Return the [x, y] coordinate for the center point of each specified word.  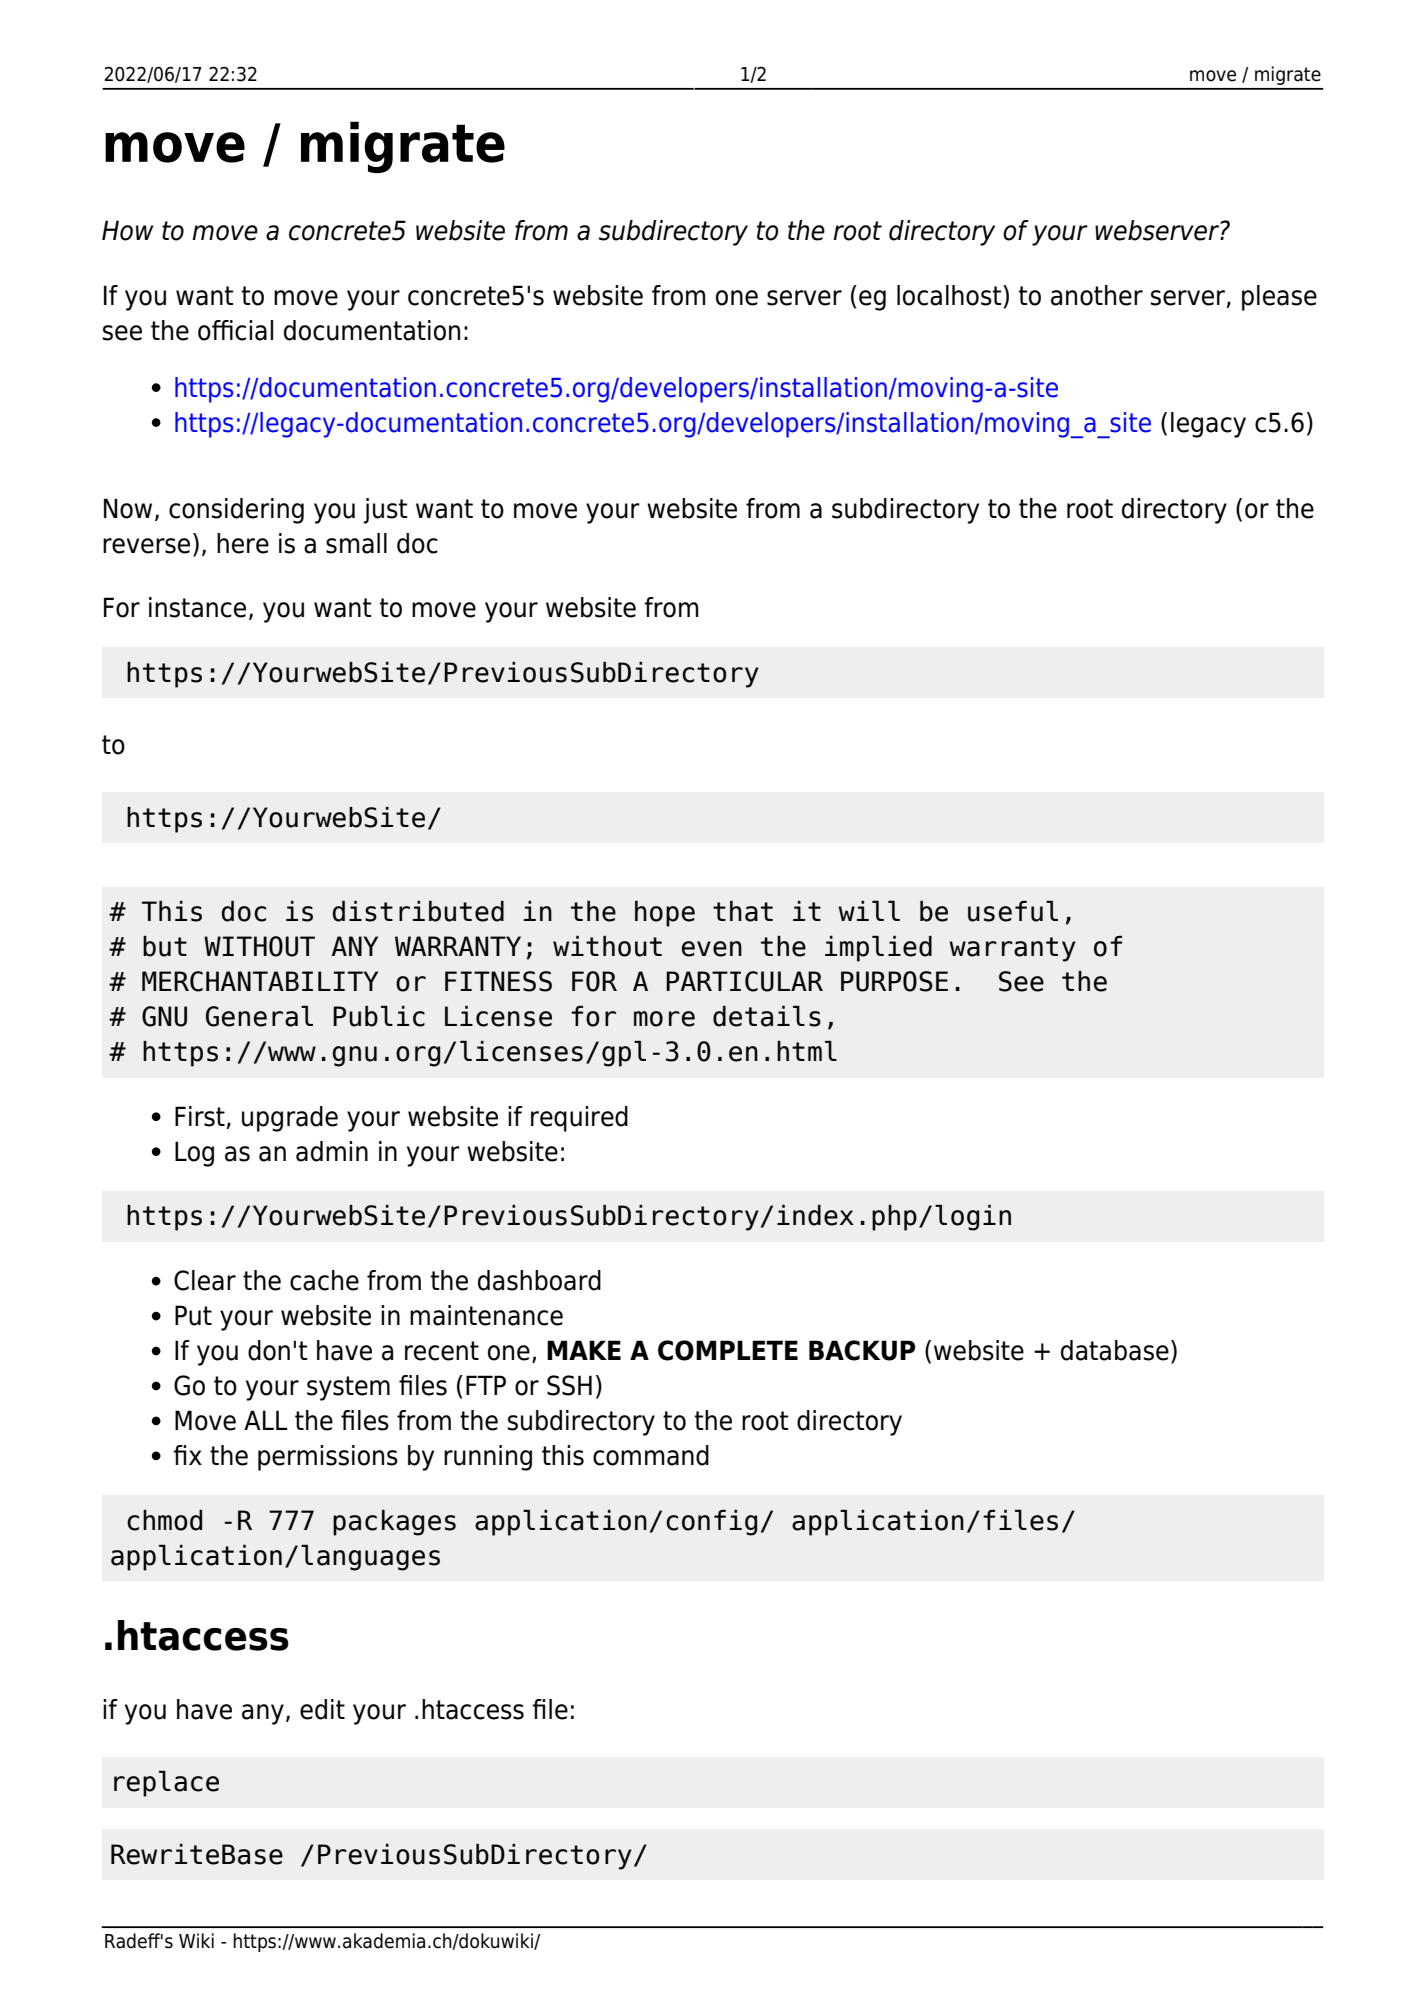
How [127, 230]
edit [322, 1709]
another [1097, 295]
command [651, 1455]
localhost [950, 295]
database [1115, 1350]
